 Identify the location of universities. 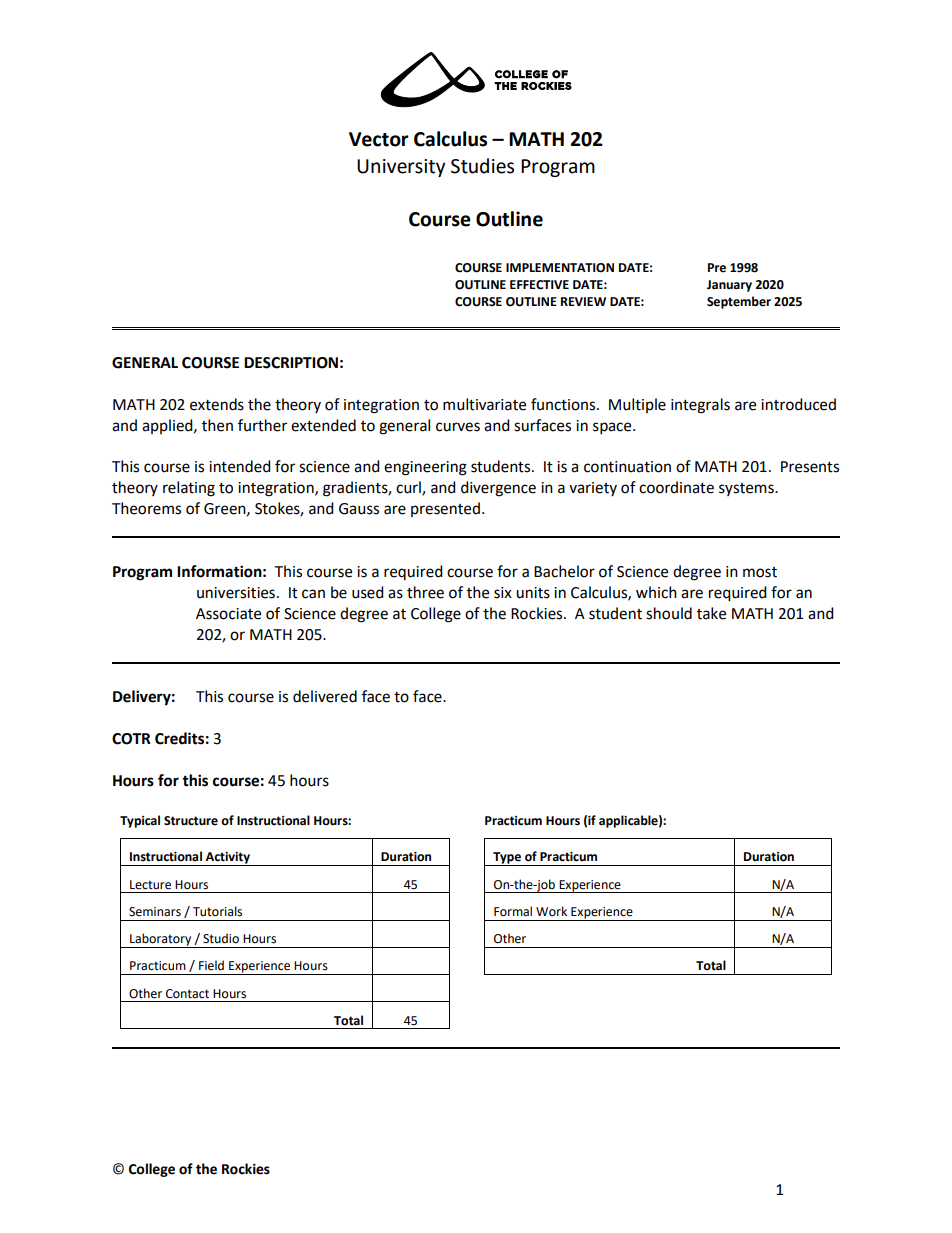
(236, 593).
